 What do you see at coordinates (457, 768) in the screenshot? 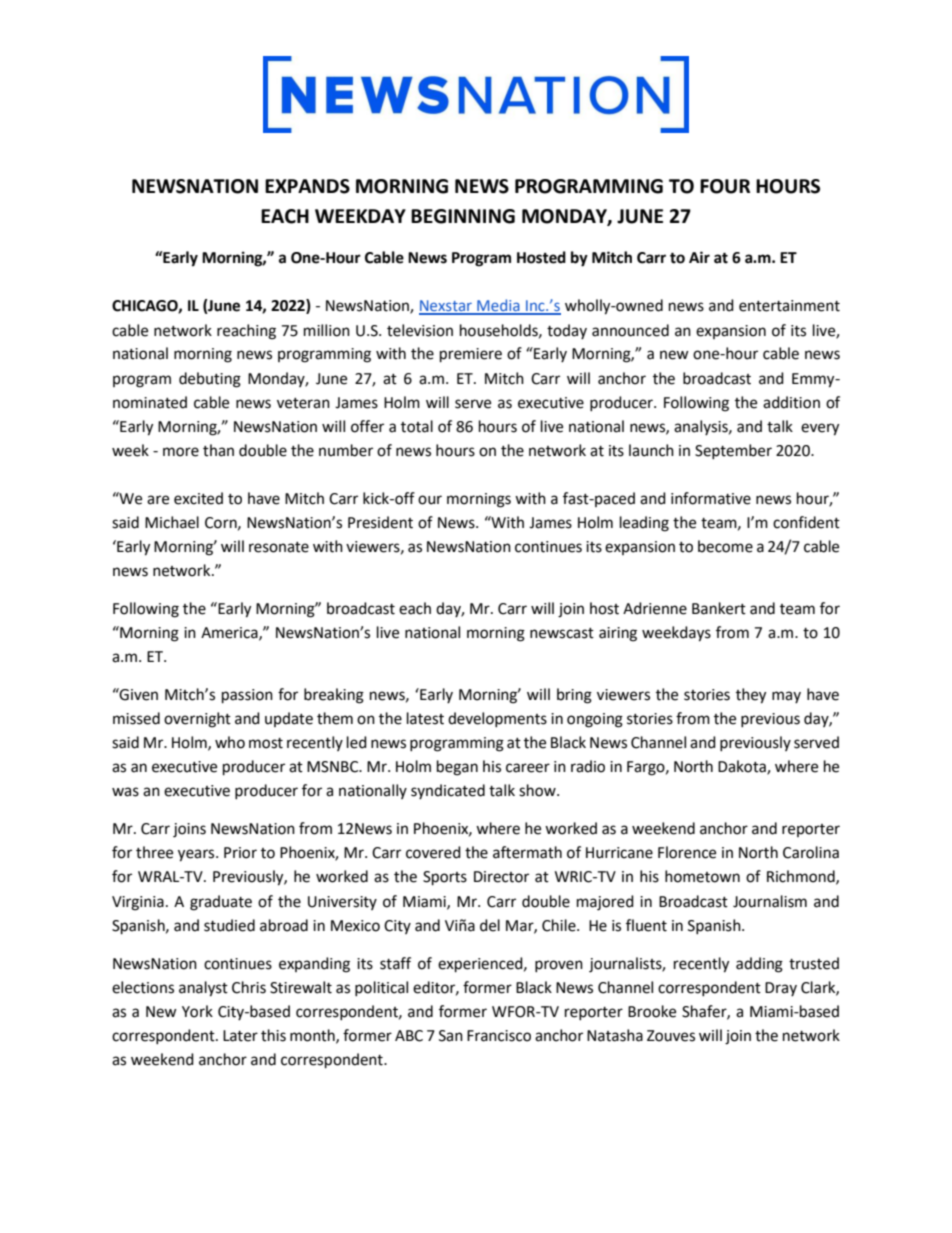
I see `began` at bounding box center [457, 768].
